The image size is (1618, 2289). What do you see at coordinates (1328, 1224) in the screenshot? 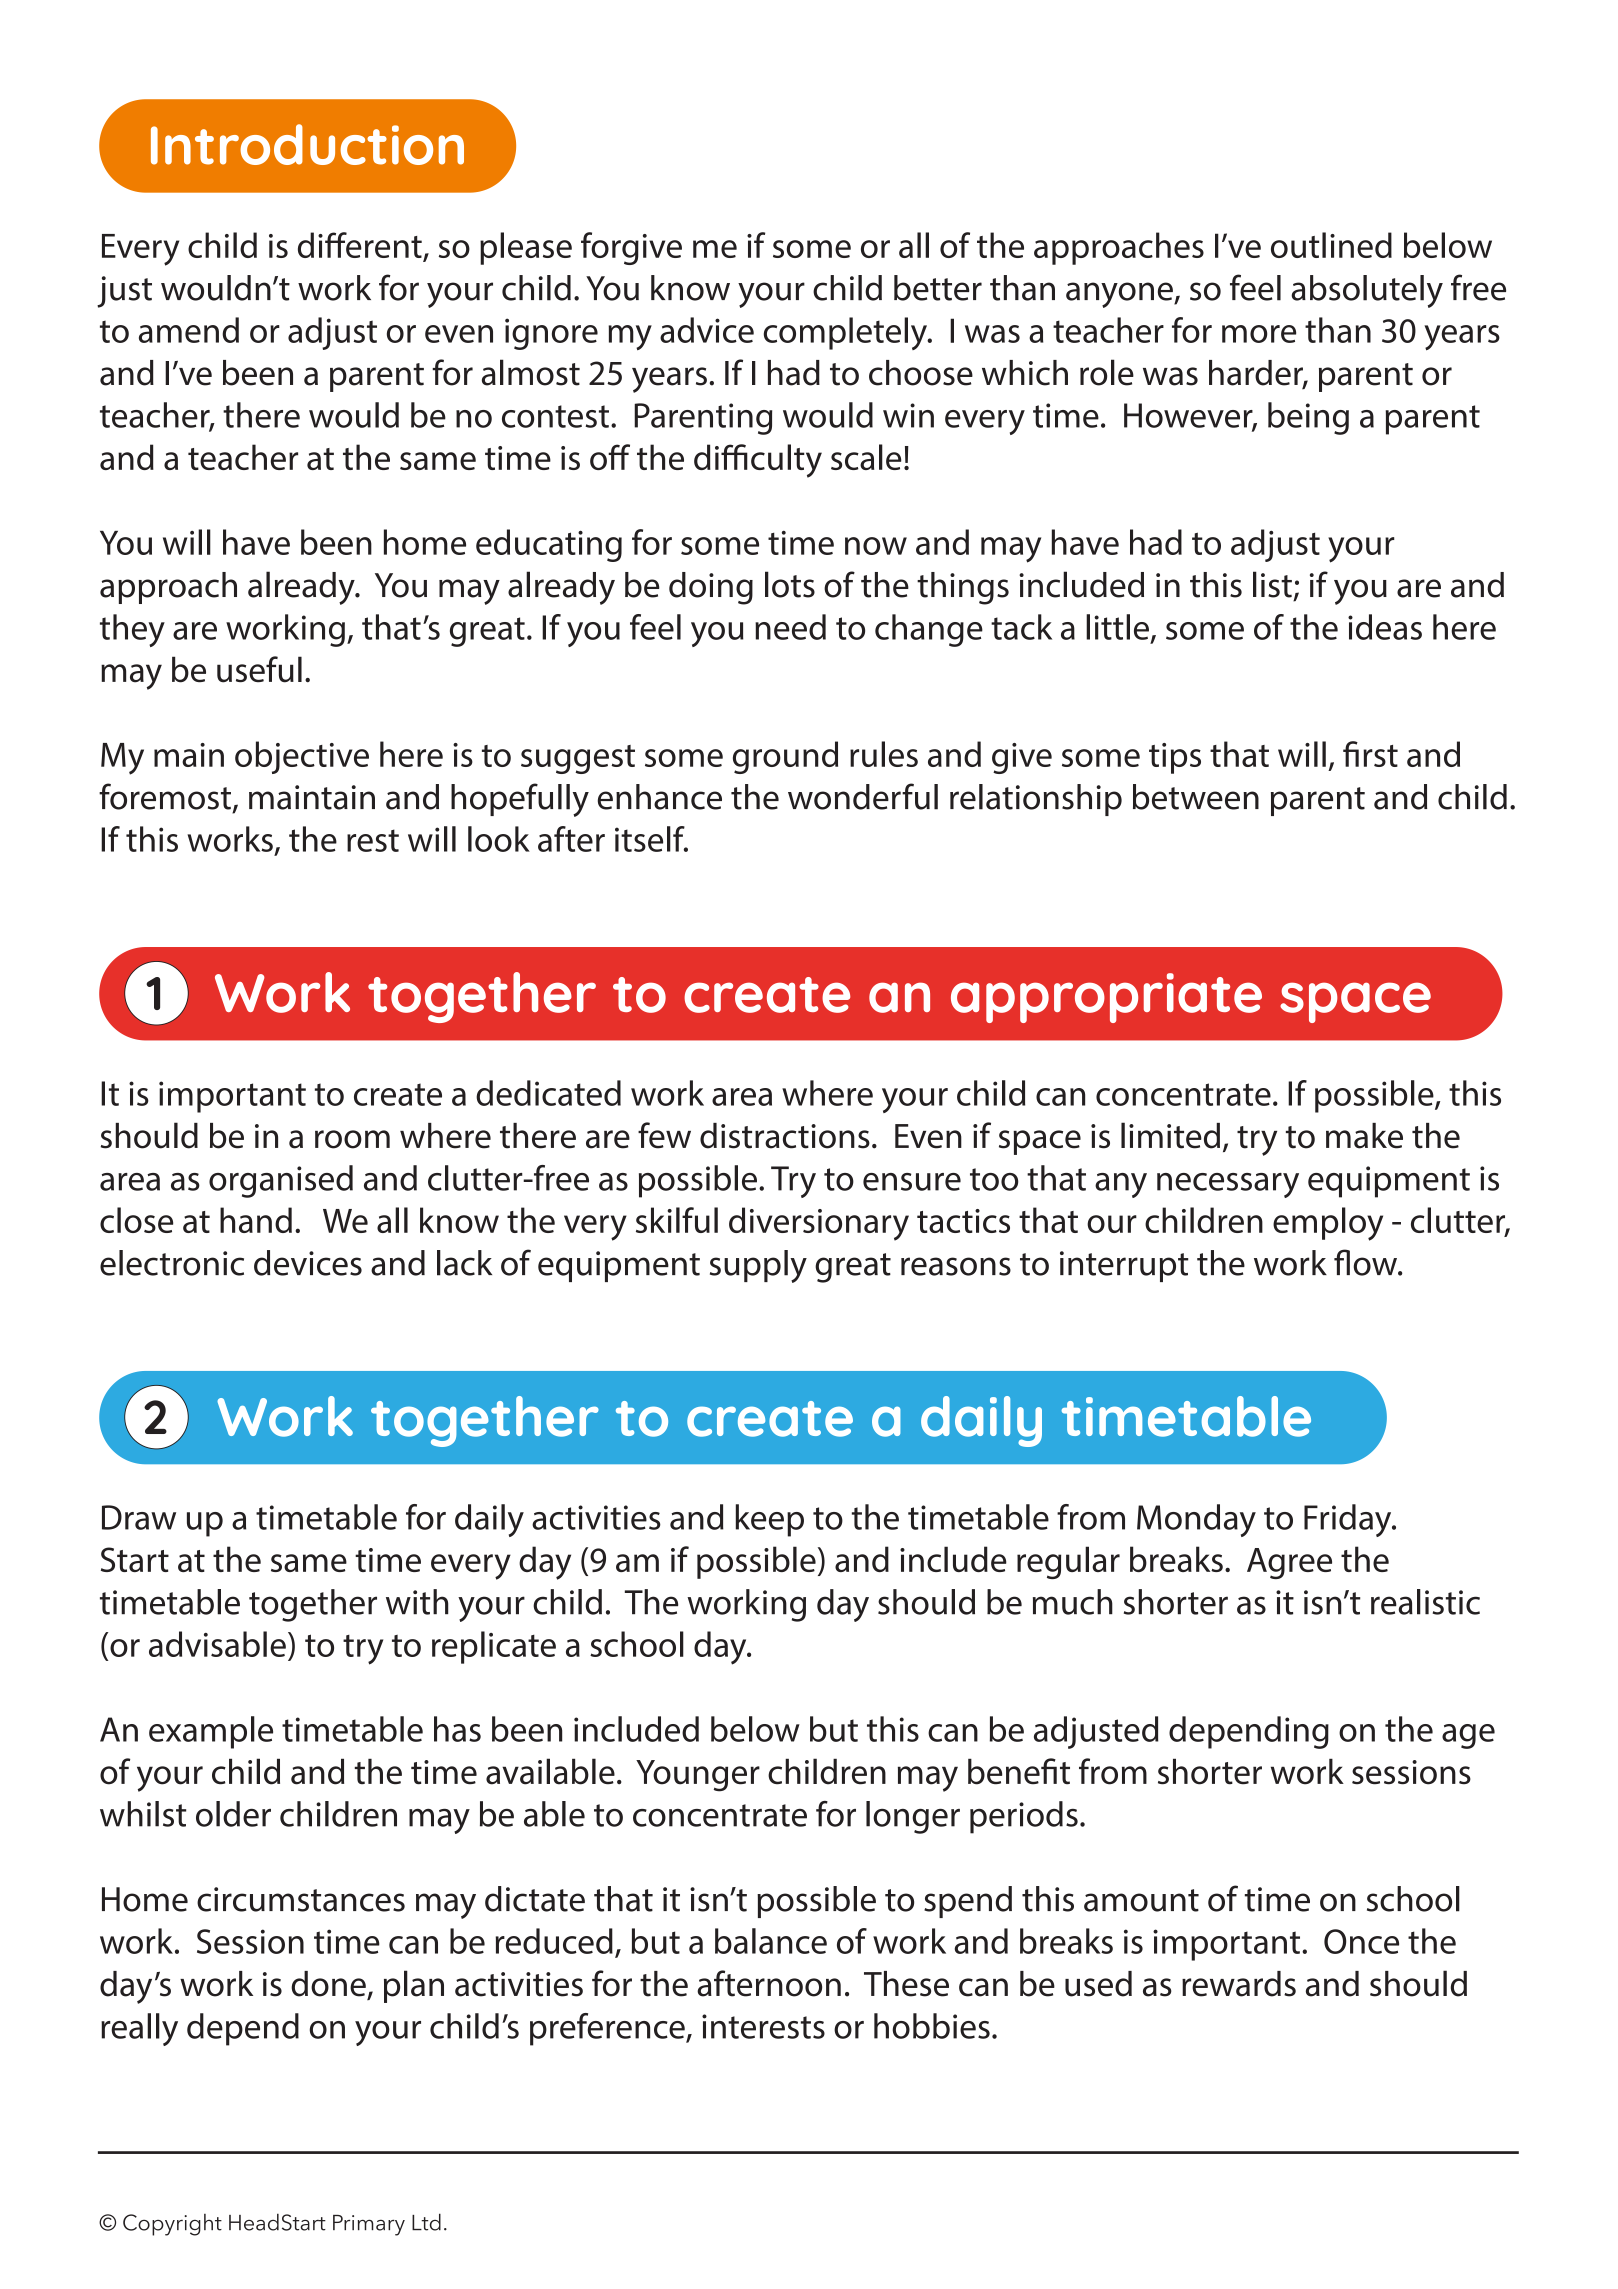
I see `employ` at bounding box center [1328, 1224].
